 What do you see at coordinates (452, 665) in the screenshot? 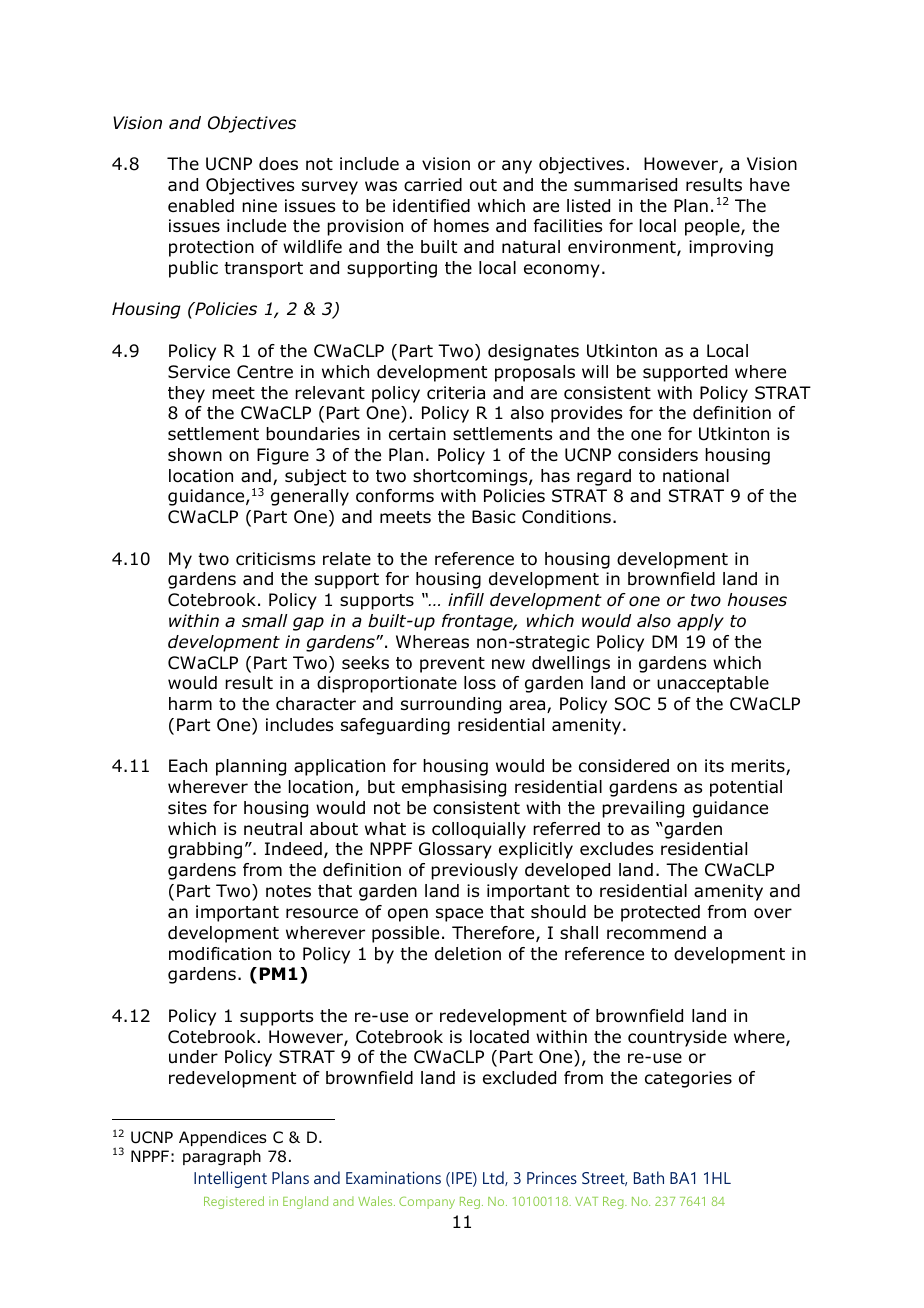
I see `prevent` at bounding box center [452, 665].
